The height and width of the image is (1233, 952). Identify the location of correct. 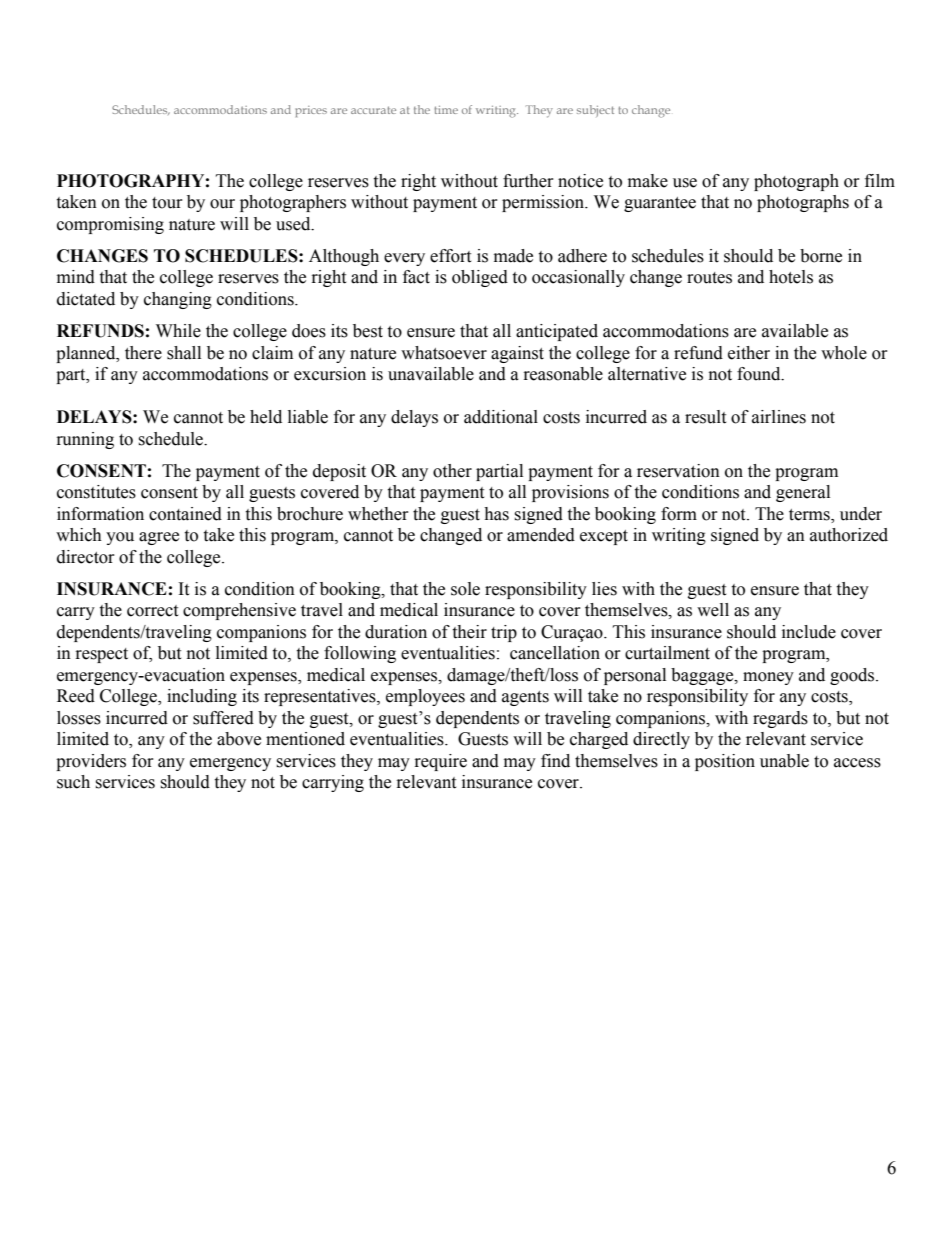
(152, 611).
